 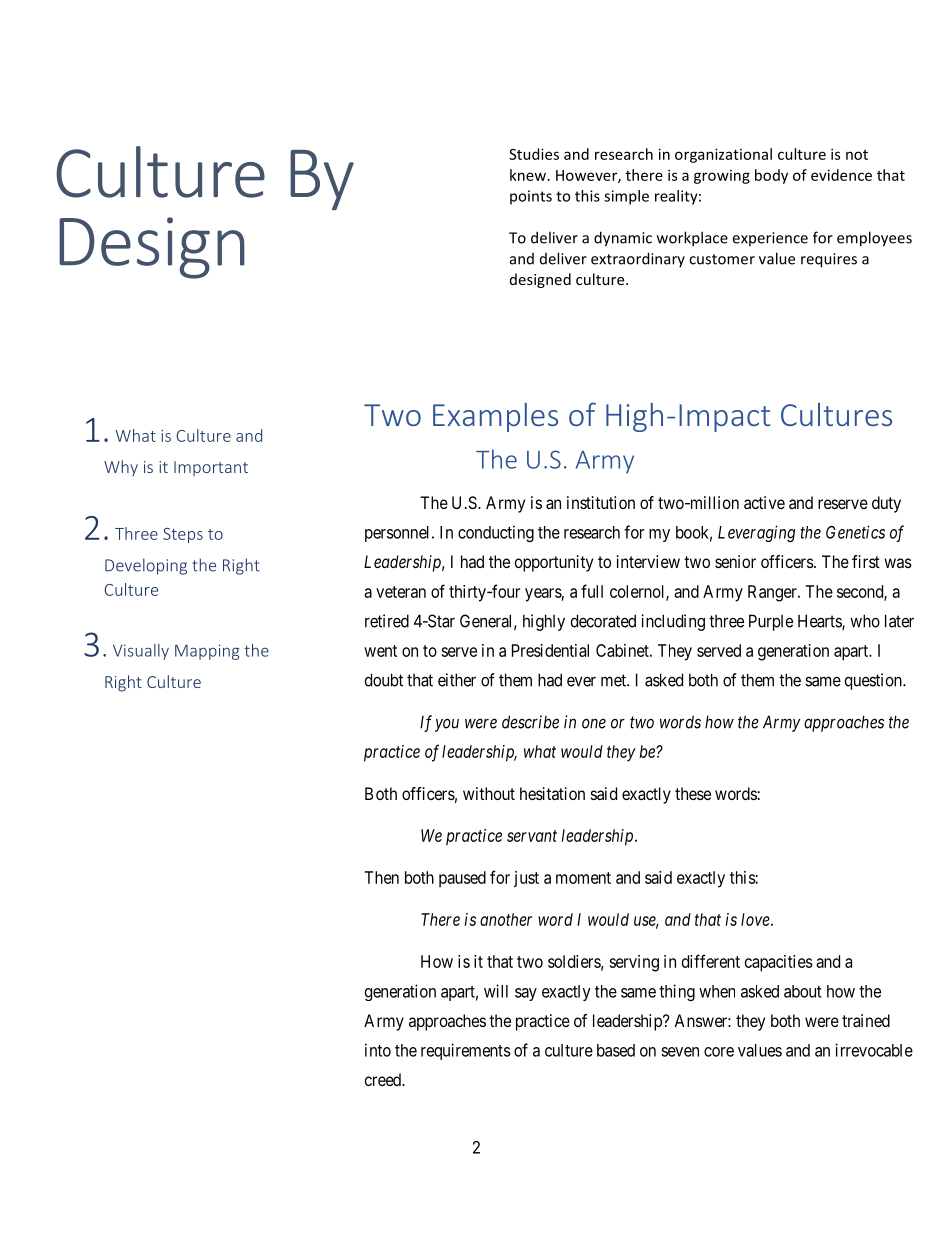 I want to click on into, so click(x=378, y=1050).
